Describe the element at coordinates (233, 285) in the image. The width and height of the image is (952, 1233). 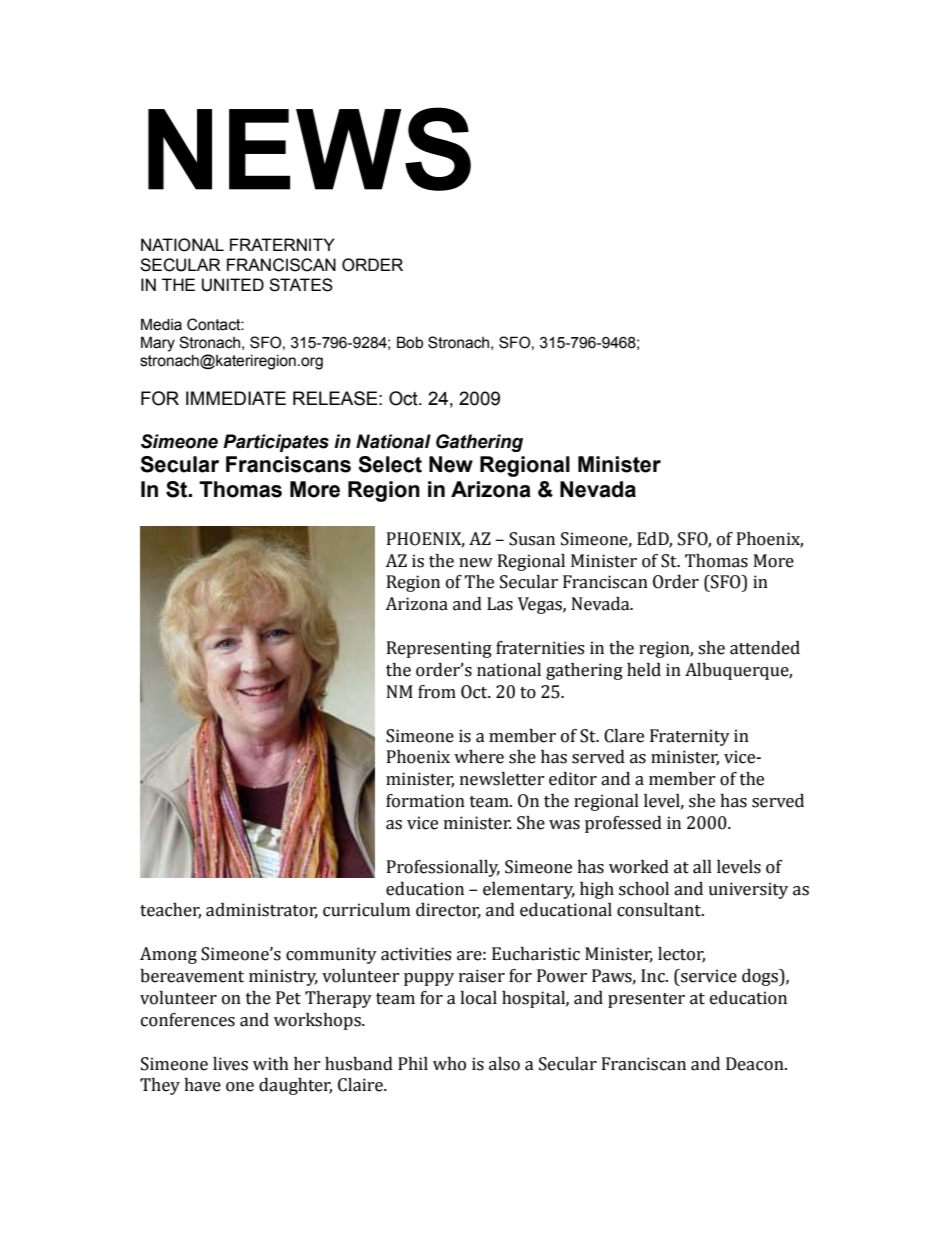
I see `UNITED` at that location.
